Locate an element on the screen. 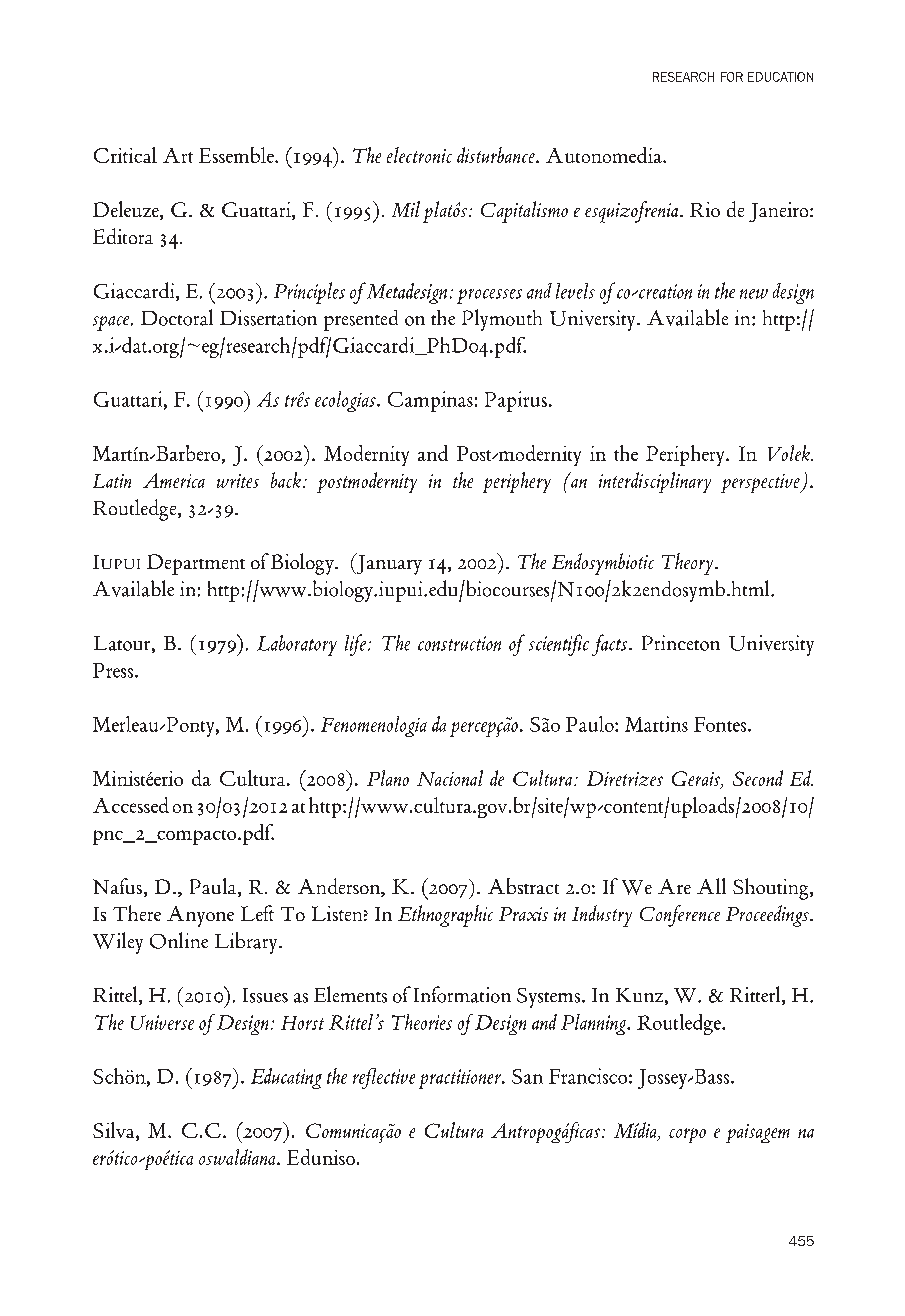  Janeiro is located at coordinates (780, 212).
